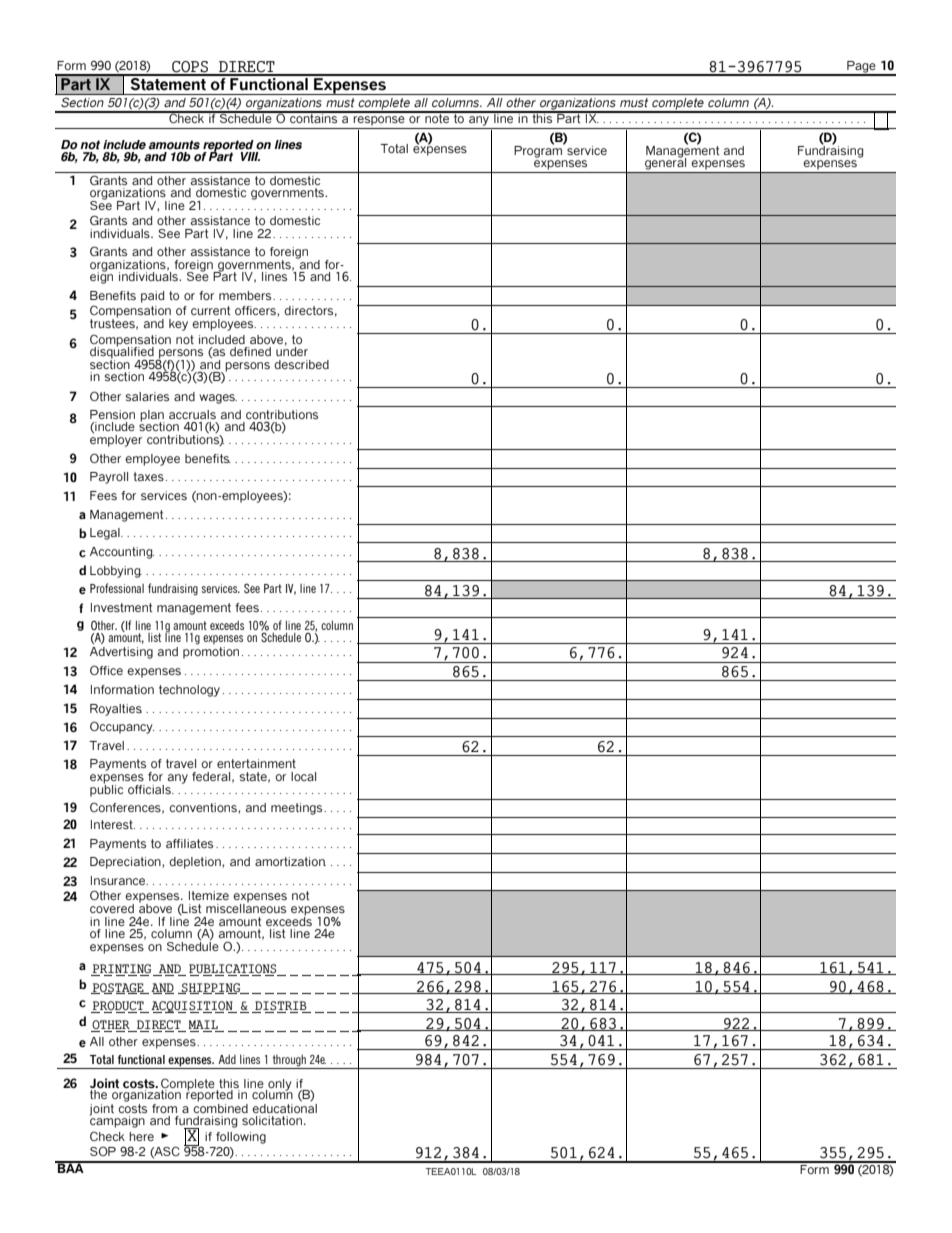 This document has width=952, height=1233. I want to click on local, so click(303, 776).
